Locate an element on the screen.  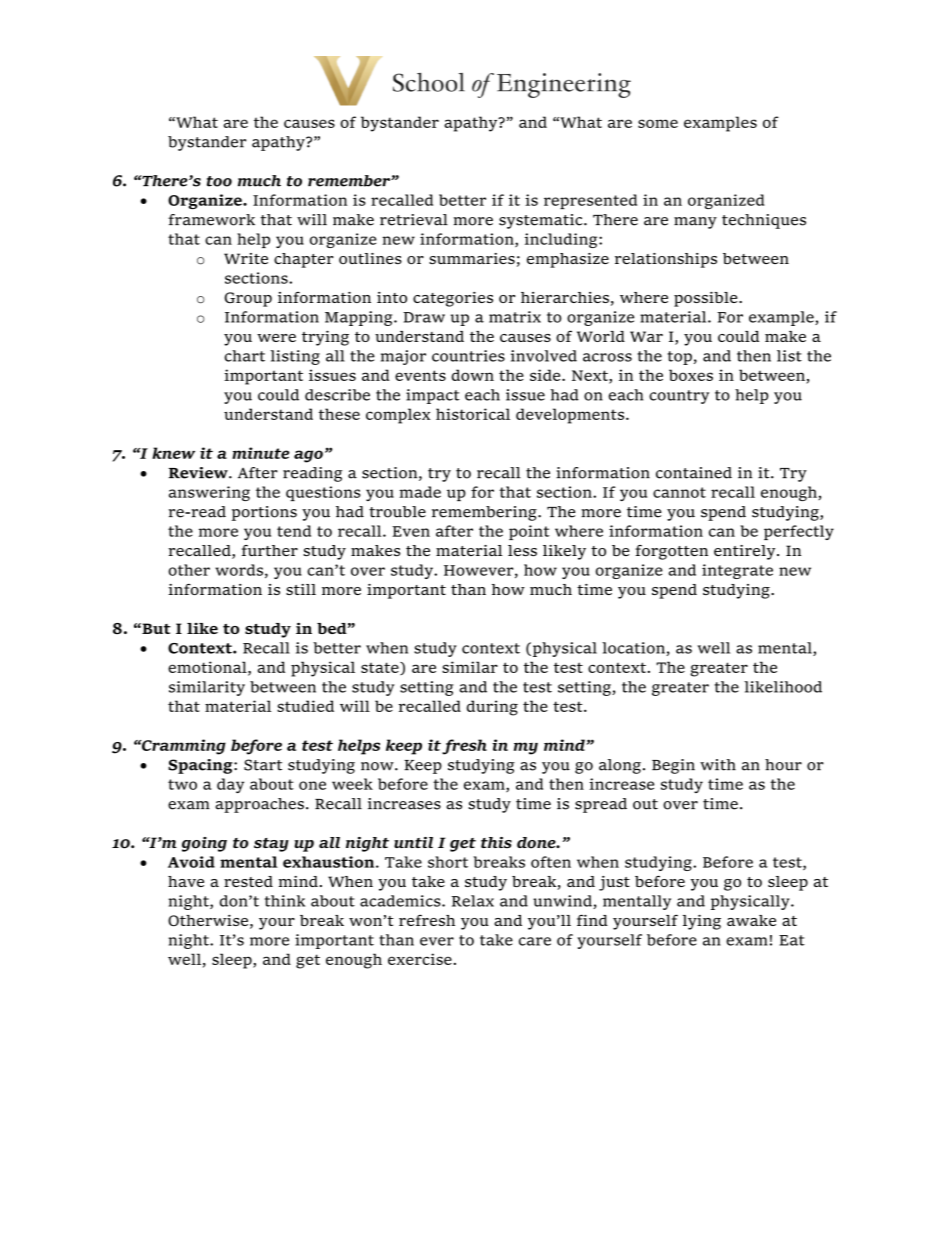
historical is located at coordinates (473, 414).
